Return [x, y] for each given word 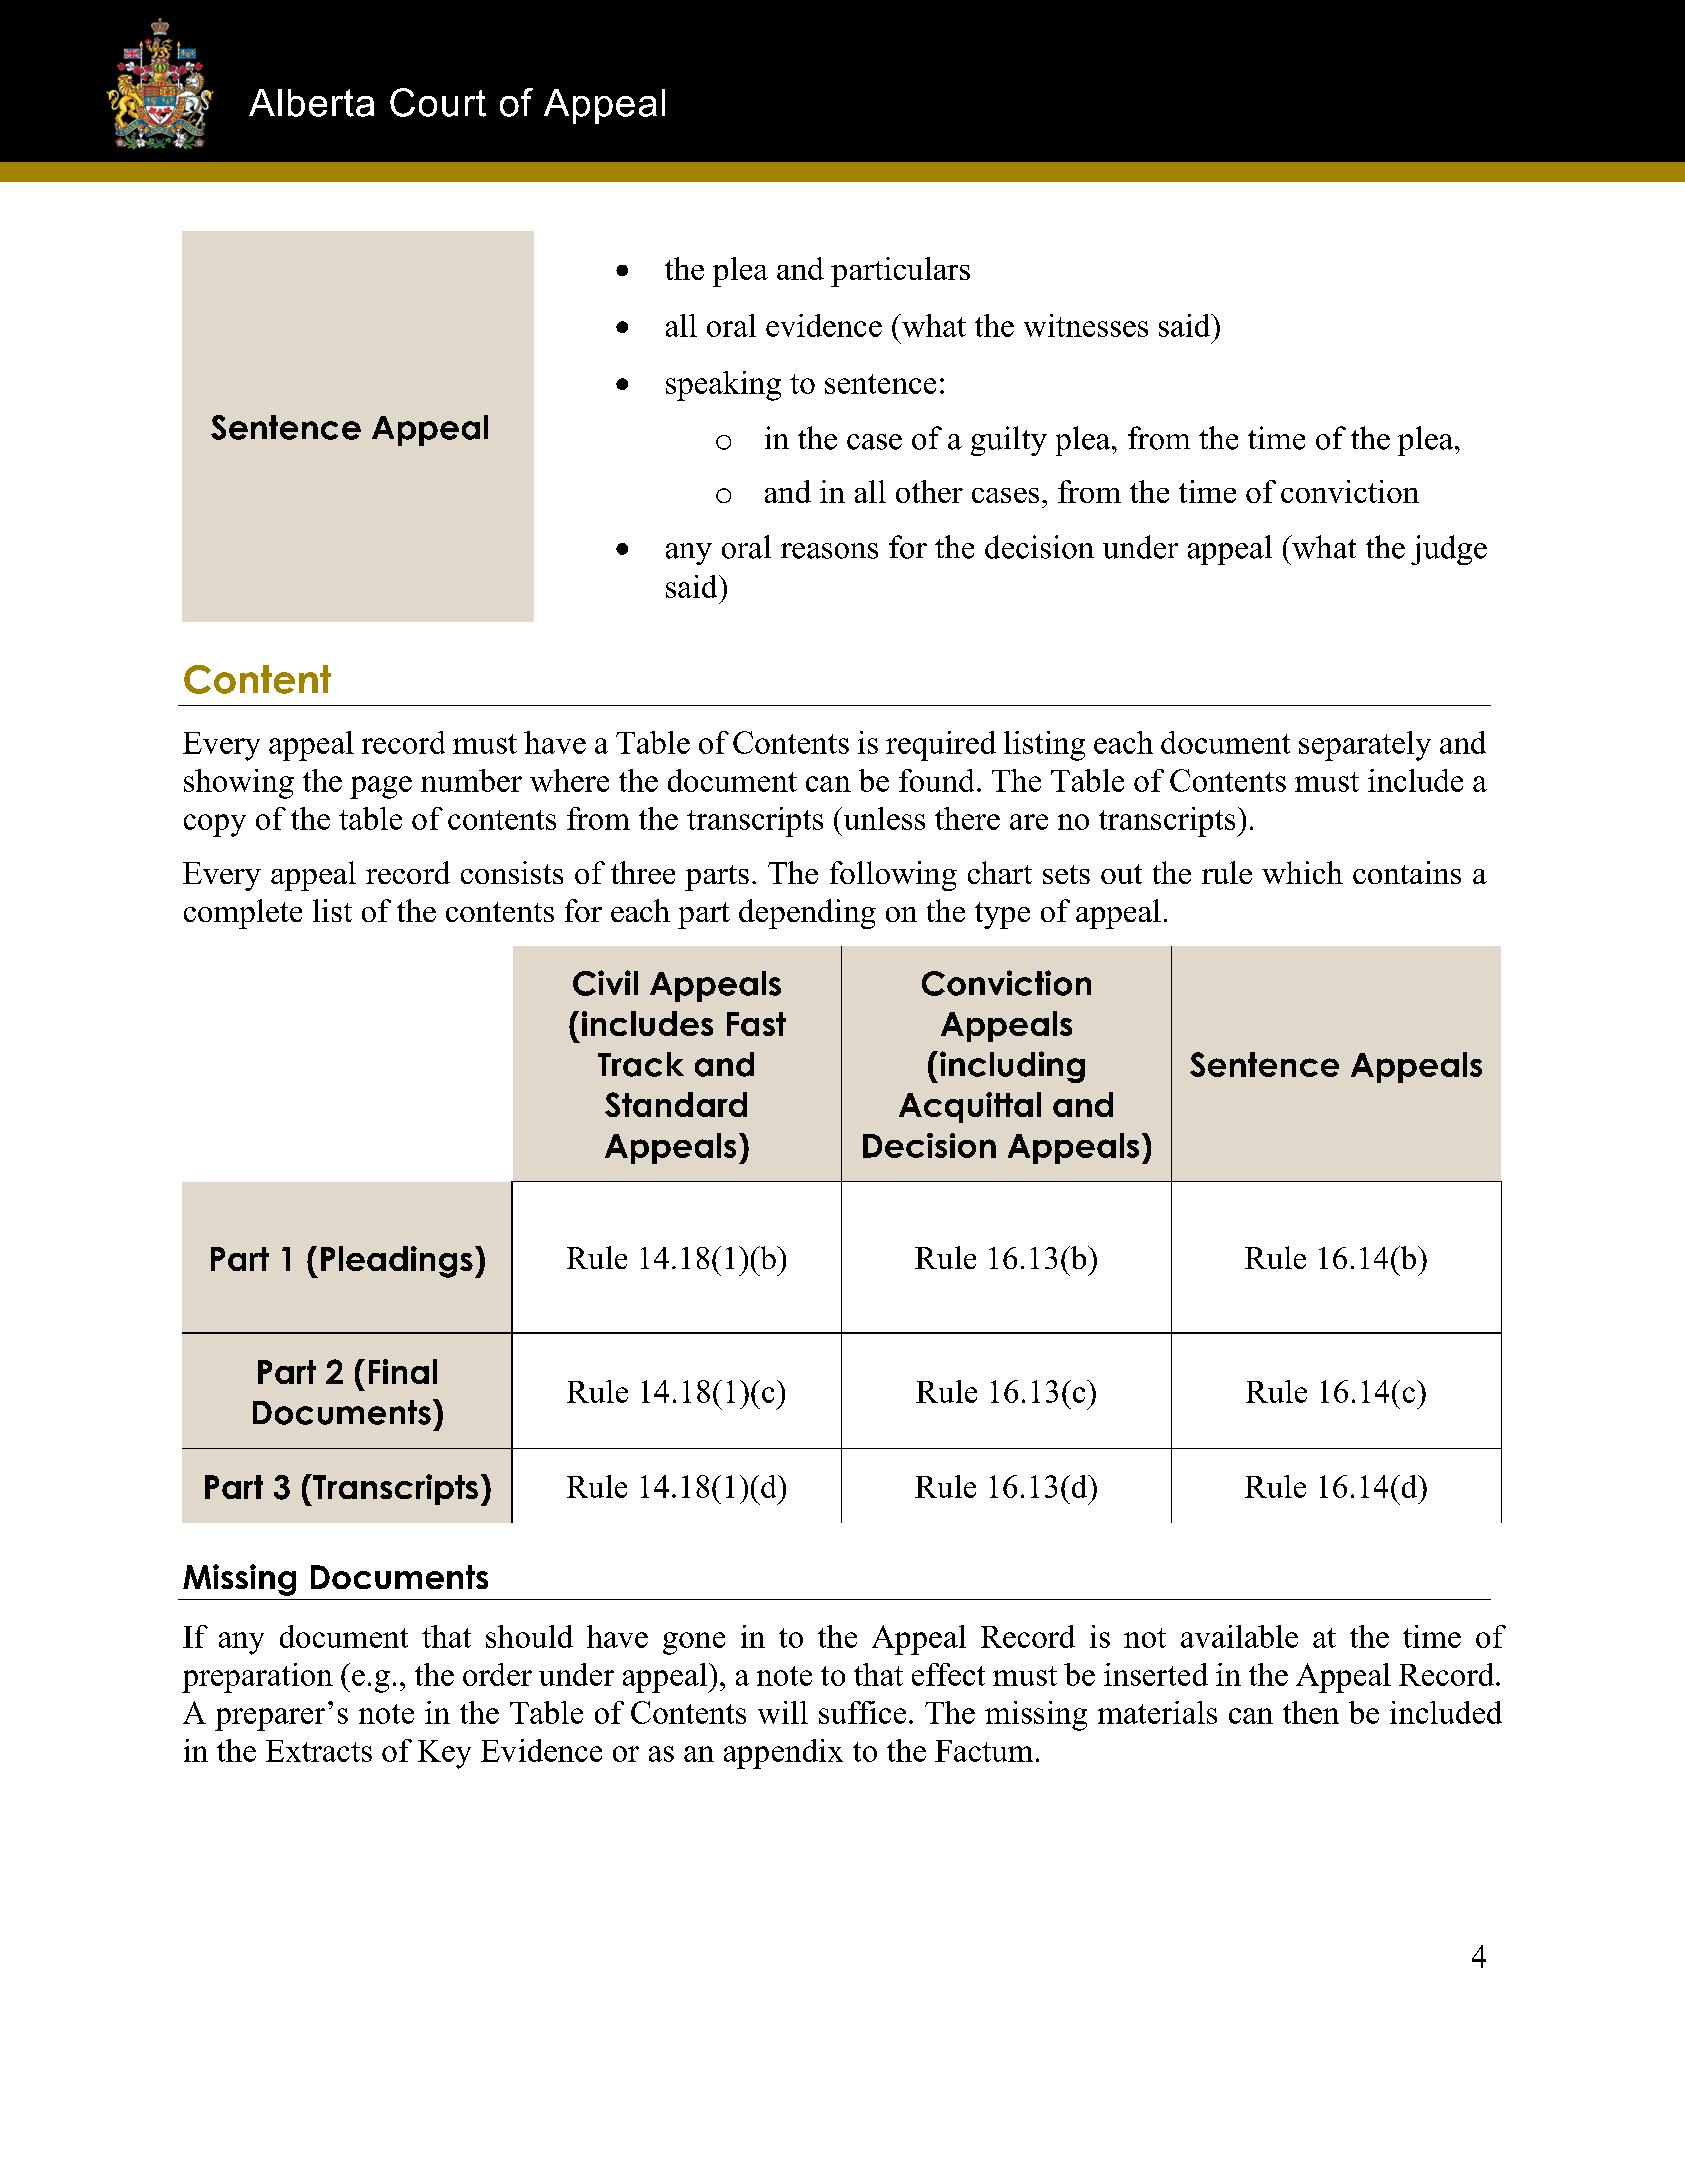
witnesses [1086, 325]
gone [694, 1643]
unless [883, 818]
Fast [756, 1024]
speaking [723, 386]
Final [403, 1371]
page [381, 787]
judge [1449, 550]
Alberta [311, 103]
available [1239, 1636]
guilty [1009, 441]
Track [641, 1064]
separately [1365, 746]
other [929, 491]
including [1012, 1067]
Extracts [319, 1751]
